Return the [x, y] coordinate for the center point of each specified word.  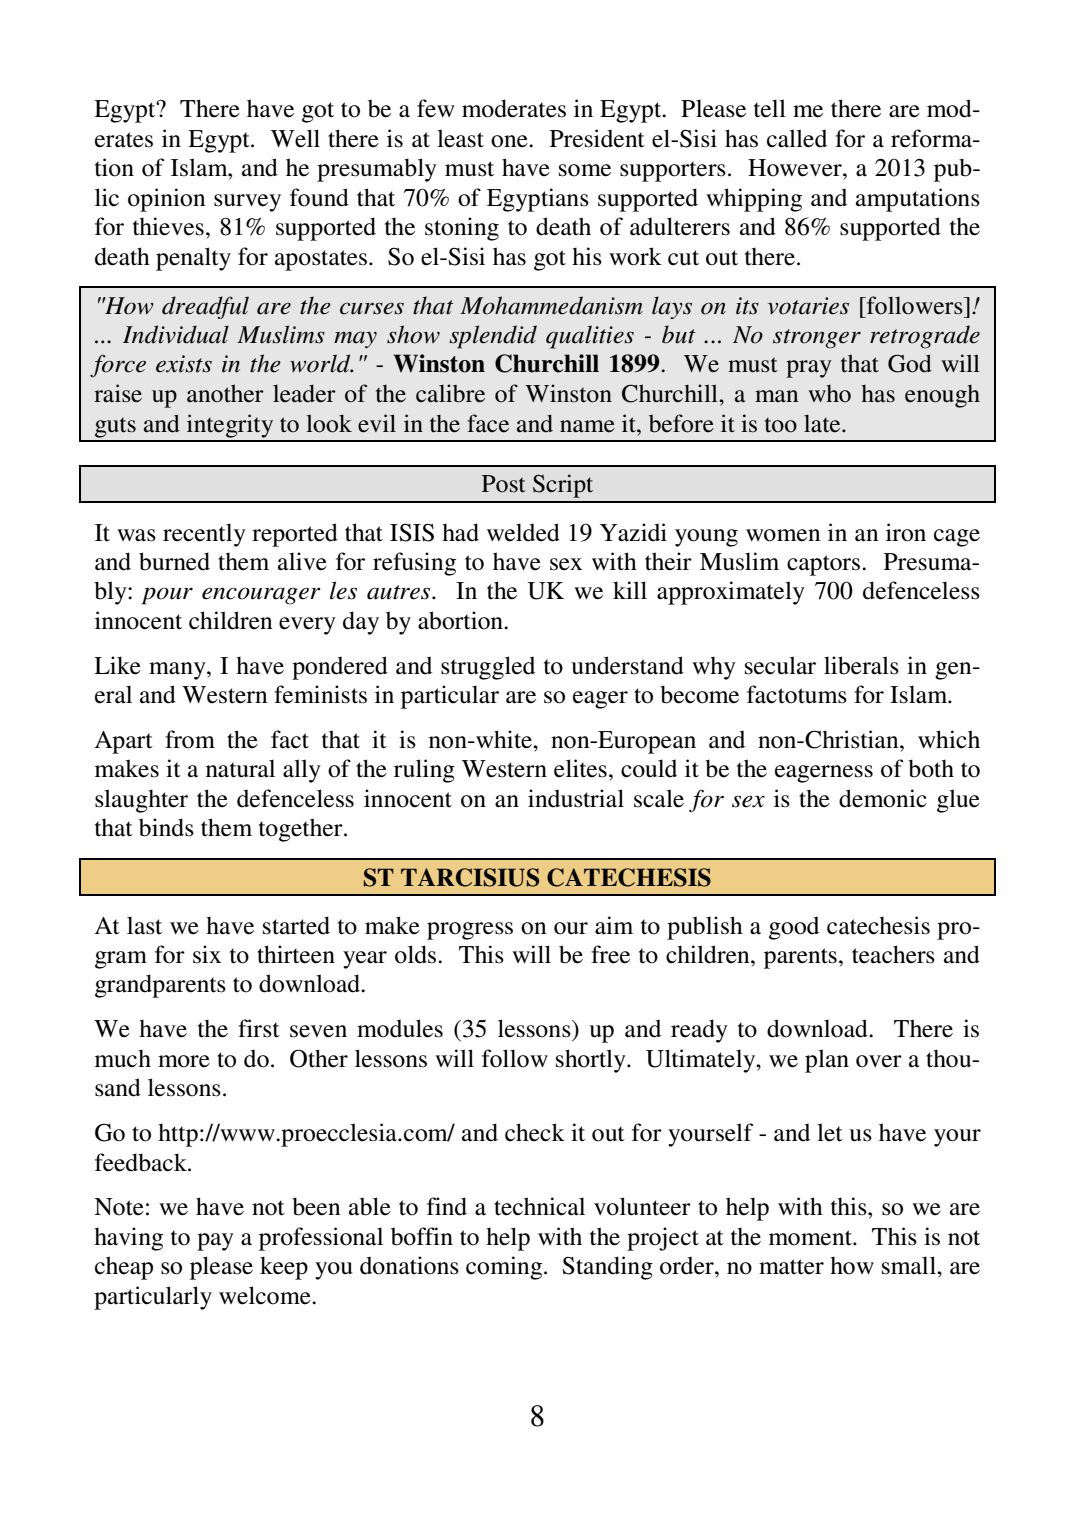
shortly [592, 1061]
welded [523, 532]
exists [184, 364]
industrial [576, 798]
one [510, 141]
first [259, 1028]
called [797, 138]
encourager [261, 596]
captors [825, 565]
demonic [883, 798]
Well [295, 138]
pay [215, 1242]
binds [166, 827]
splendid [493, 337]
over [879, 1061]
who [829, 394]
